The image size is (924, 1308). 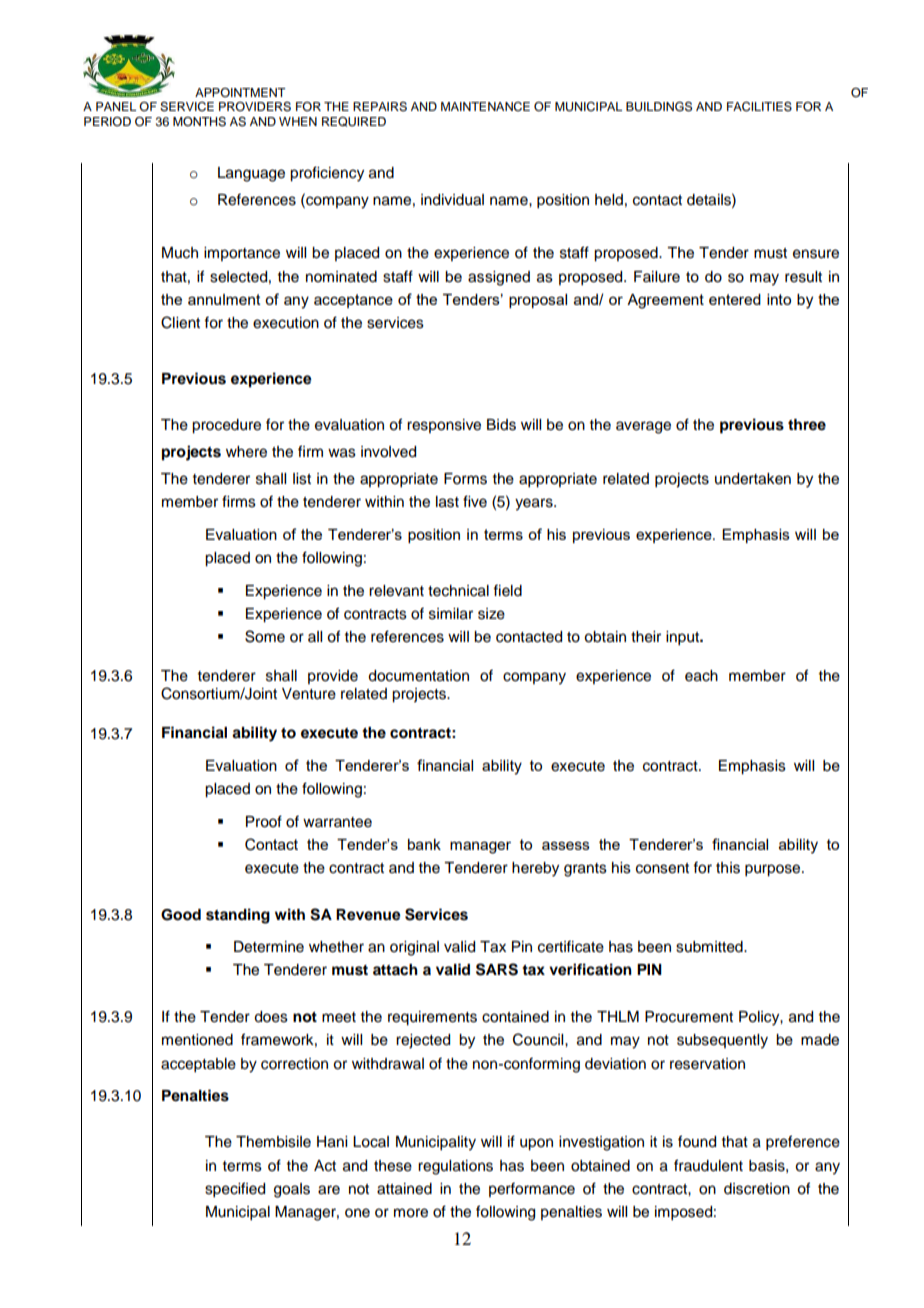 What do you see at coordinates (759, 106) in the document?
I see `FACILITIES` at bounding box center [759, 106].
